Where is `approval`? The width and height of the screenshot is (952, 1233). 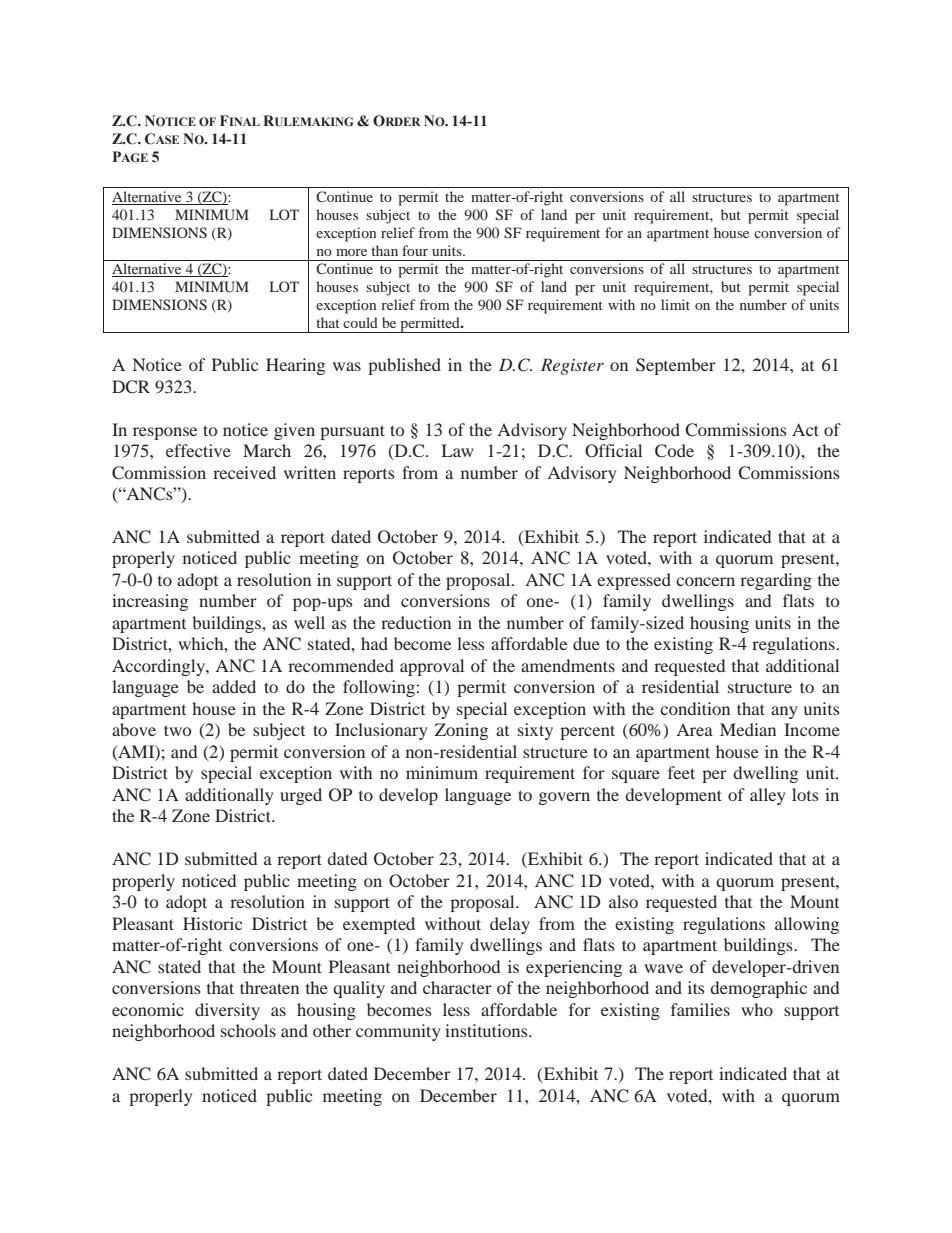 approval is located at coordinates (432, 667).
